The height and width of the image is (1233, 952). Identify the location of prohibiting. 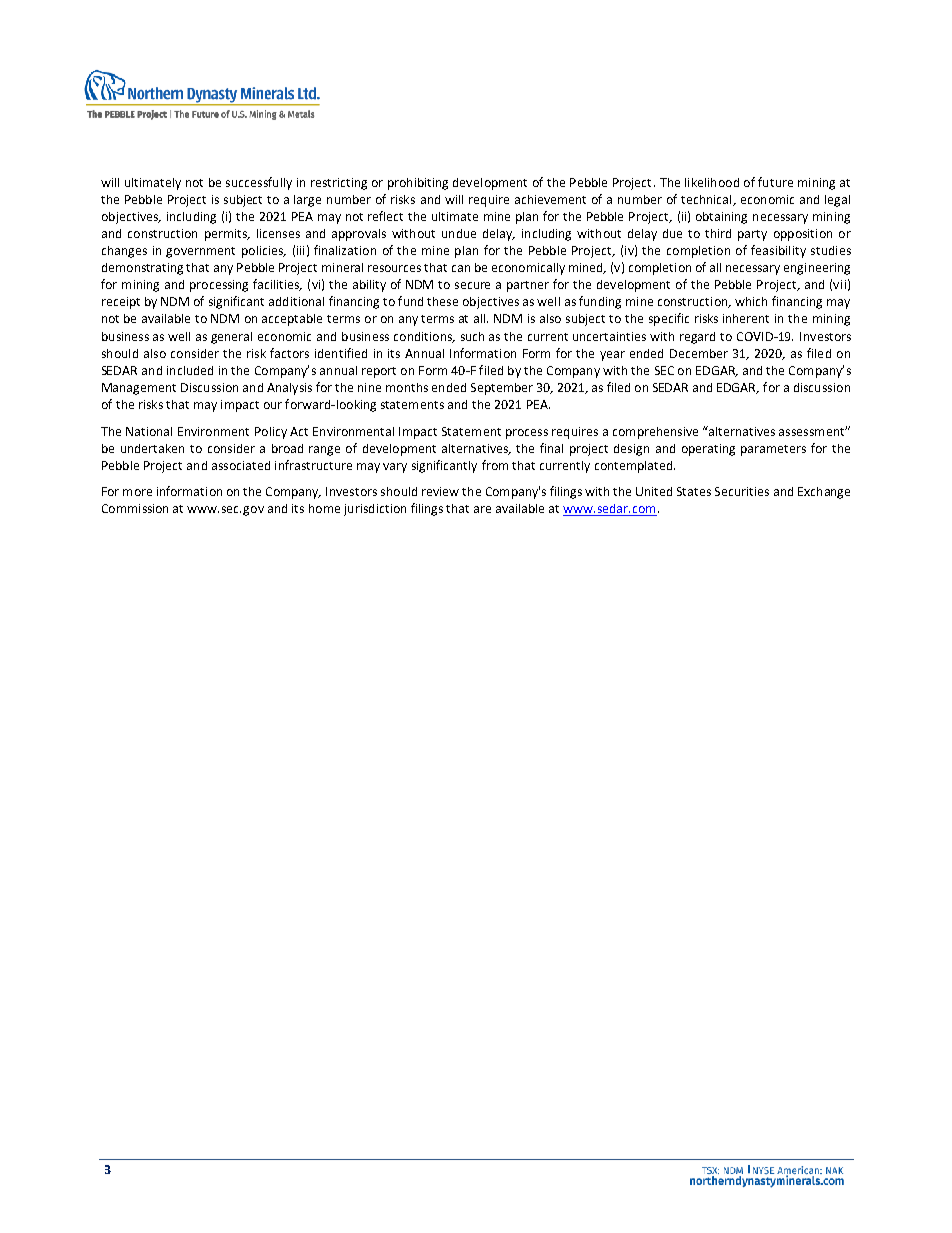
(418, 184).
